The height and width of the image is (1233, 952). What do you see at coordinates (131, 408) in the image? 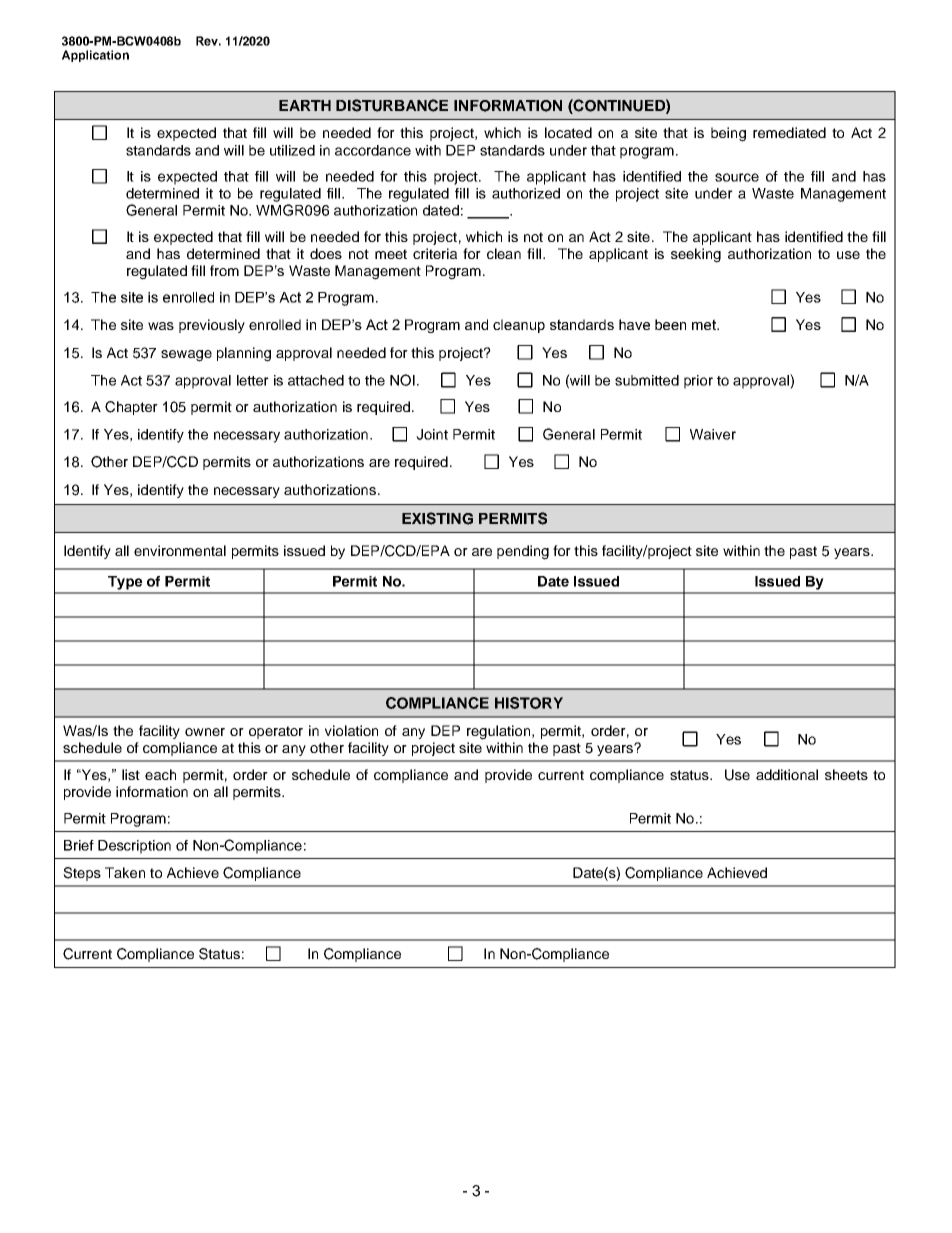
I see `Chapter` at bounding box center [131, 408].
